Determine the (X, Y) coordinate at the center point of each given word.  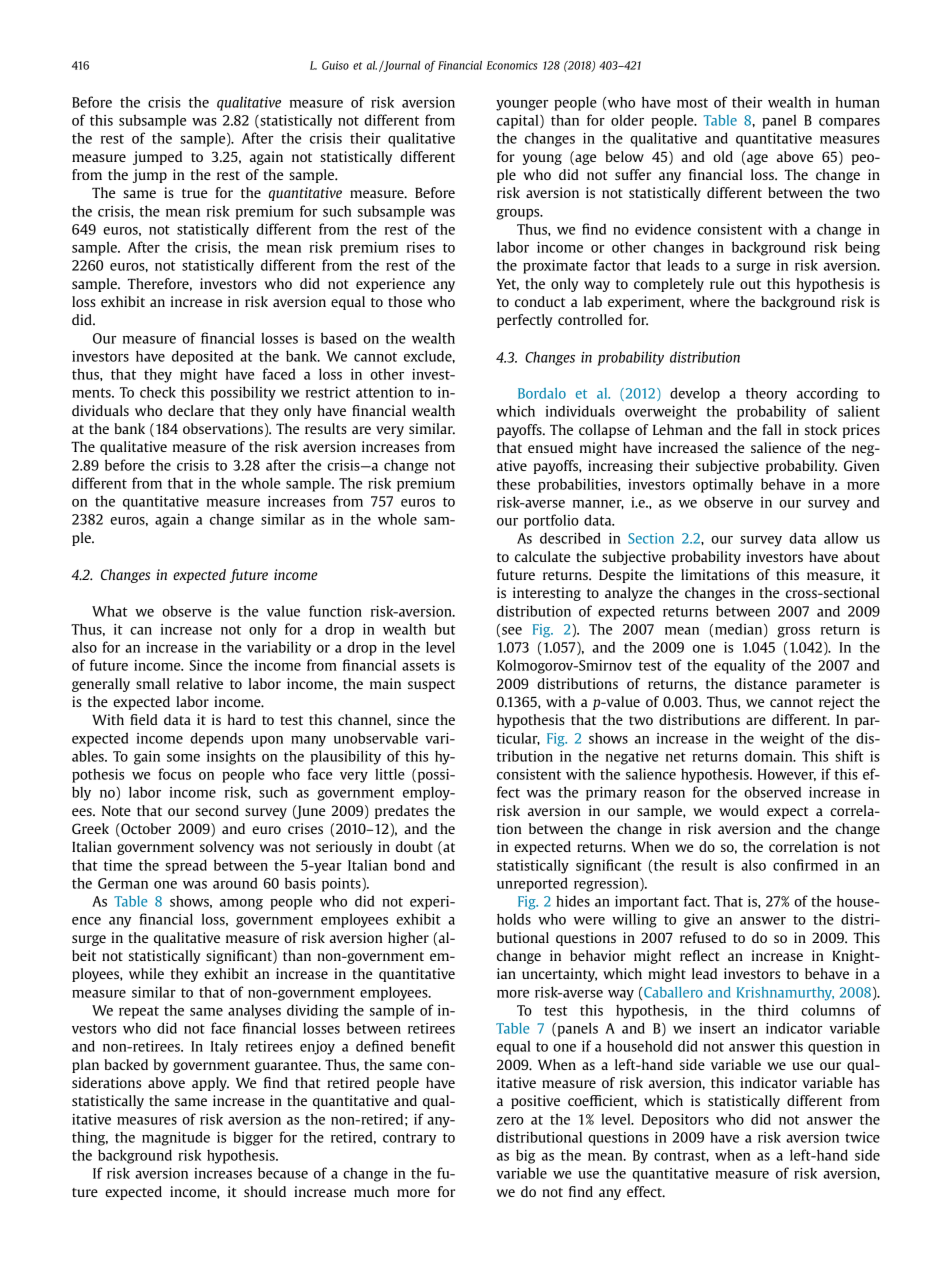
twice (862, 1137)
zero (510, 1121)
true (194, 193)
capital (519, 121)
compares (849, 123)
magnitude (176, 1138)
